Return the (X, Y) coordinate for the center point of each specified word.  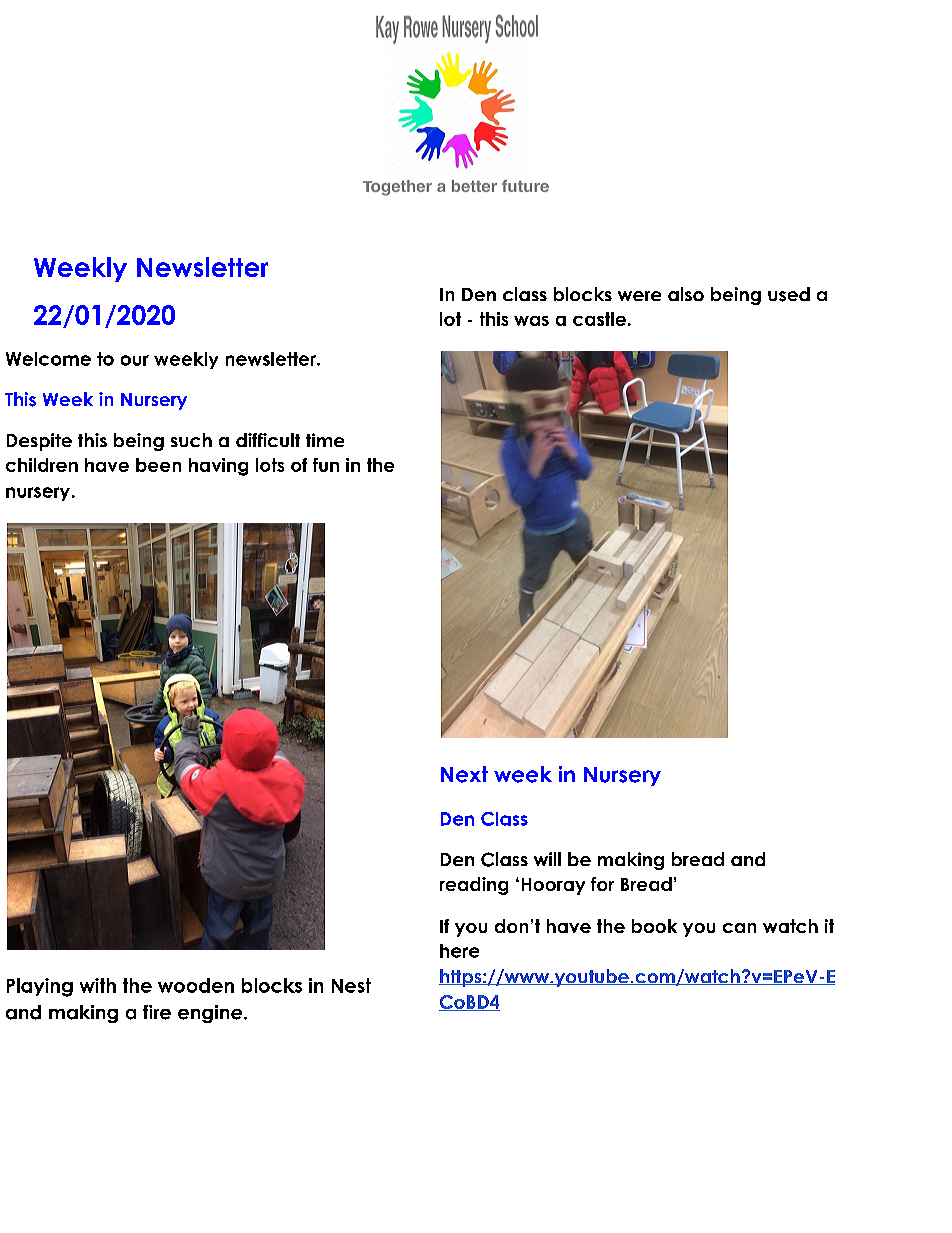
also (686, 294)
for (602, 884)
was (531, 321)
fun (326, 465)
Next (464, 774)
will (547, 859)
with (98, 985)
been (158, 465)
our (135, 360)
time (325, 440)
